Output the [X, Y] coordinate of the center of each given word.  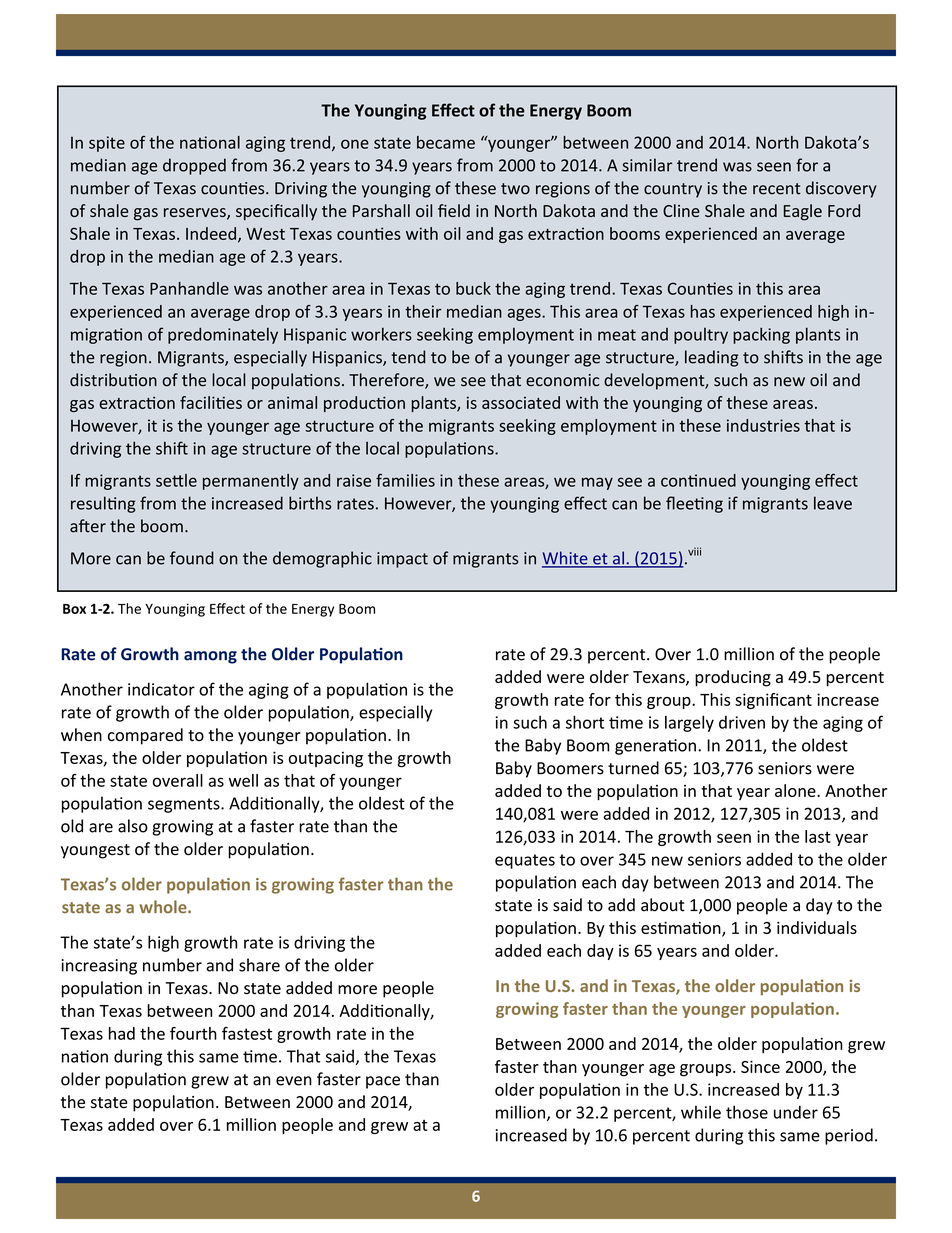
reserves [196, 214]
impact [402, 560]
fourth [193, 1033]
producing [733, 678]
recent [777, 189]
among [210, 657]
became [446, 142]
